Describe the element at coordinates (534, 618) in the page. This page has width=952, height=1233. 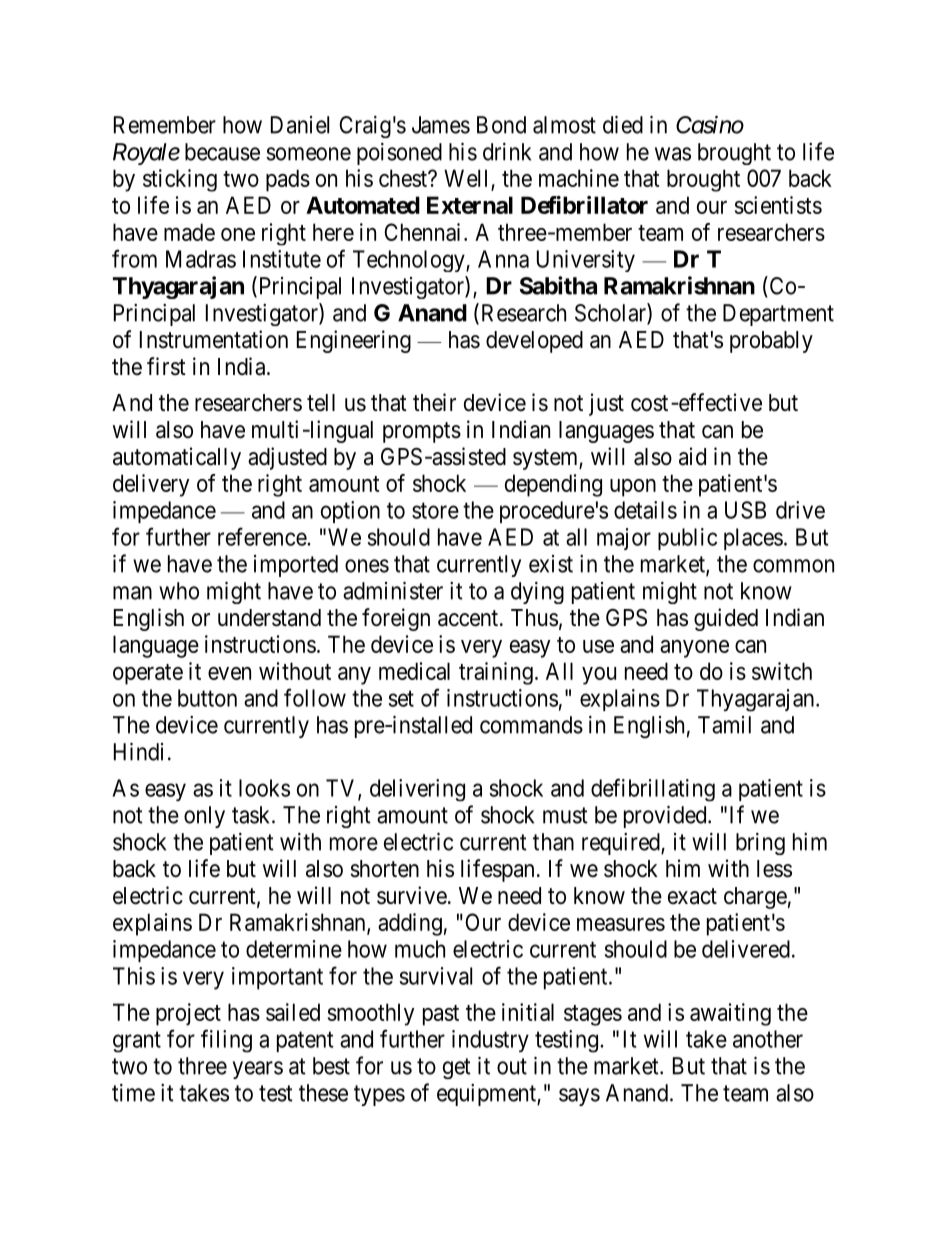
I see `Thus` at that location.
